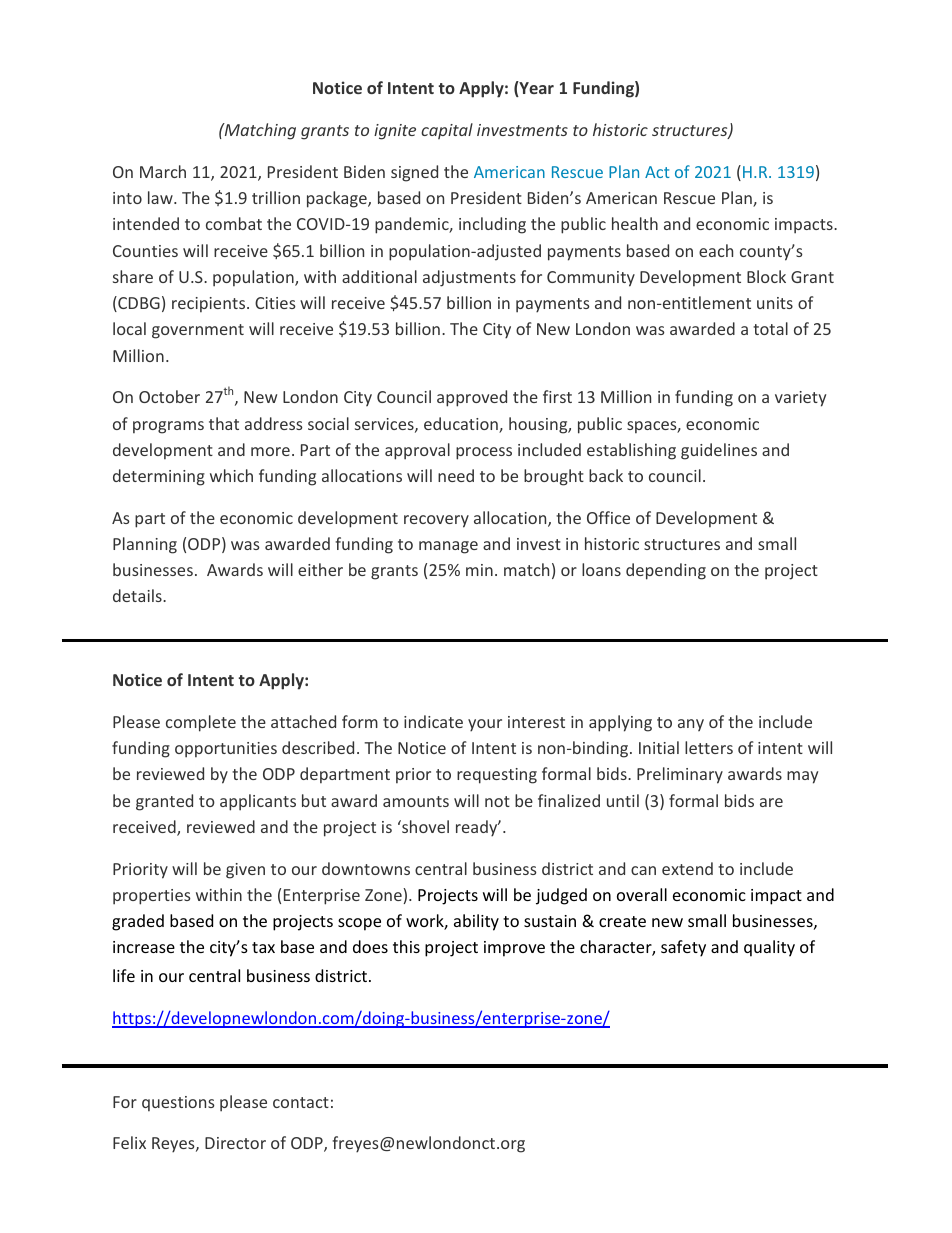 The width and height of the screenshot is (952, 1233). What do you see at coordinates (497, 776) in the screenshot?
I see `requesting` at bounding box center [497, 776].
